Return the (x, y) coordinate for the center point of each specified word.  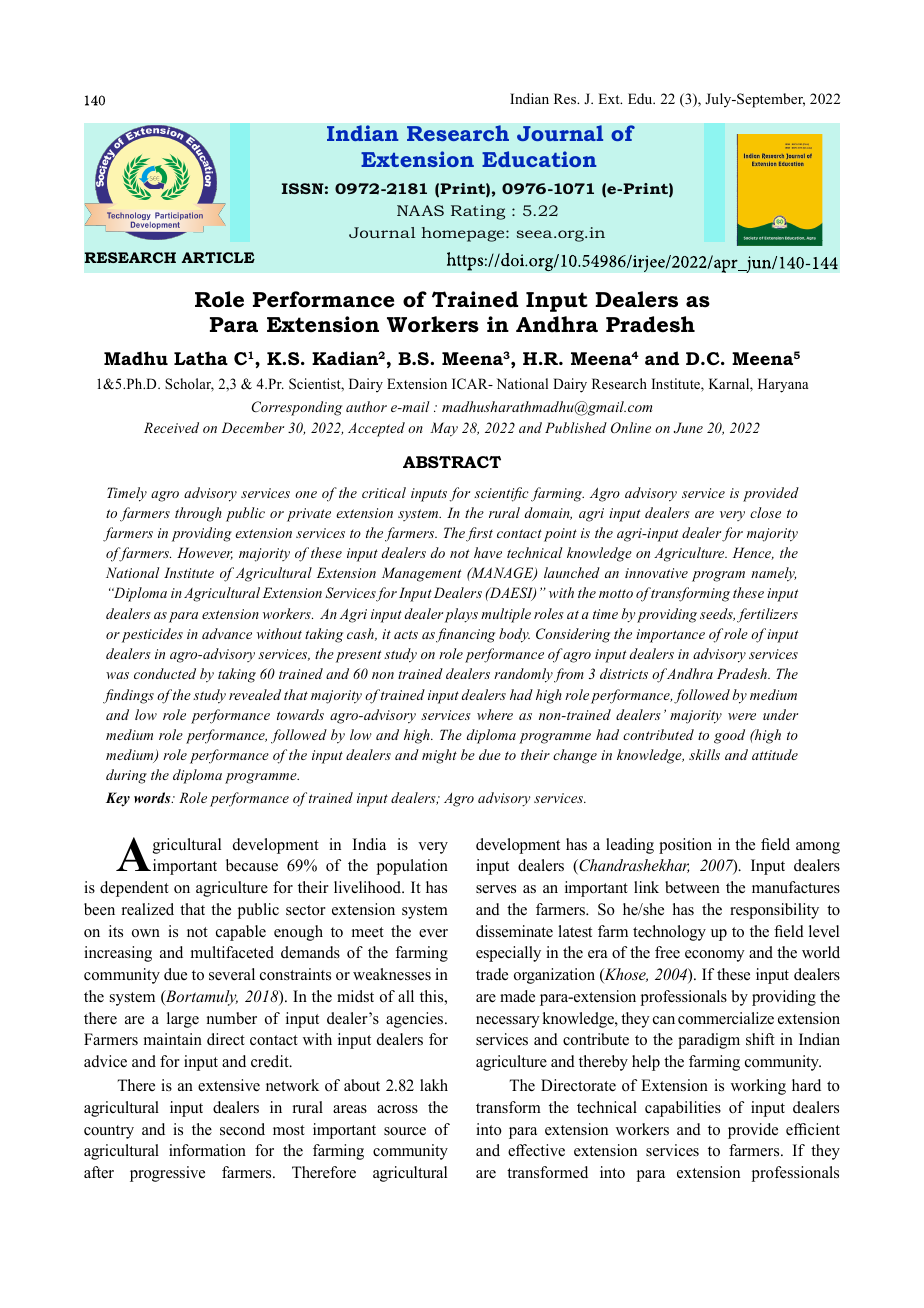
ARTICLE (218, 257)
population (412, 867)
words (153, 797)
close (765, 512)
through (198, 514)
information (207, 1150)
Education (539, 159)
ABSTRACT (452, 462)
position (685, 846)
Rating (478, 212)
